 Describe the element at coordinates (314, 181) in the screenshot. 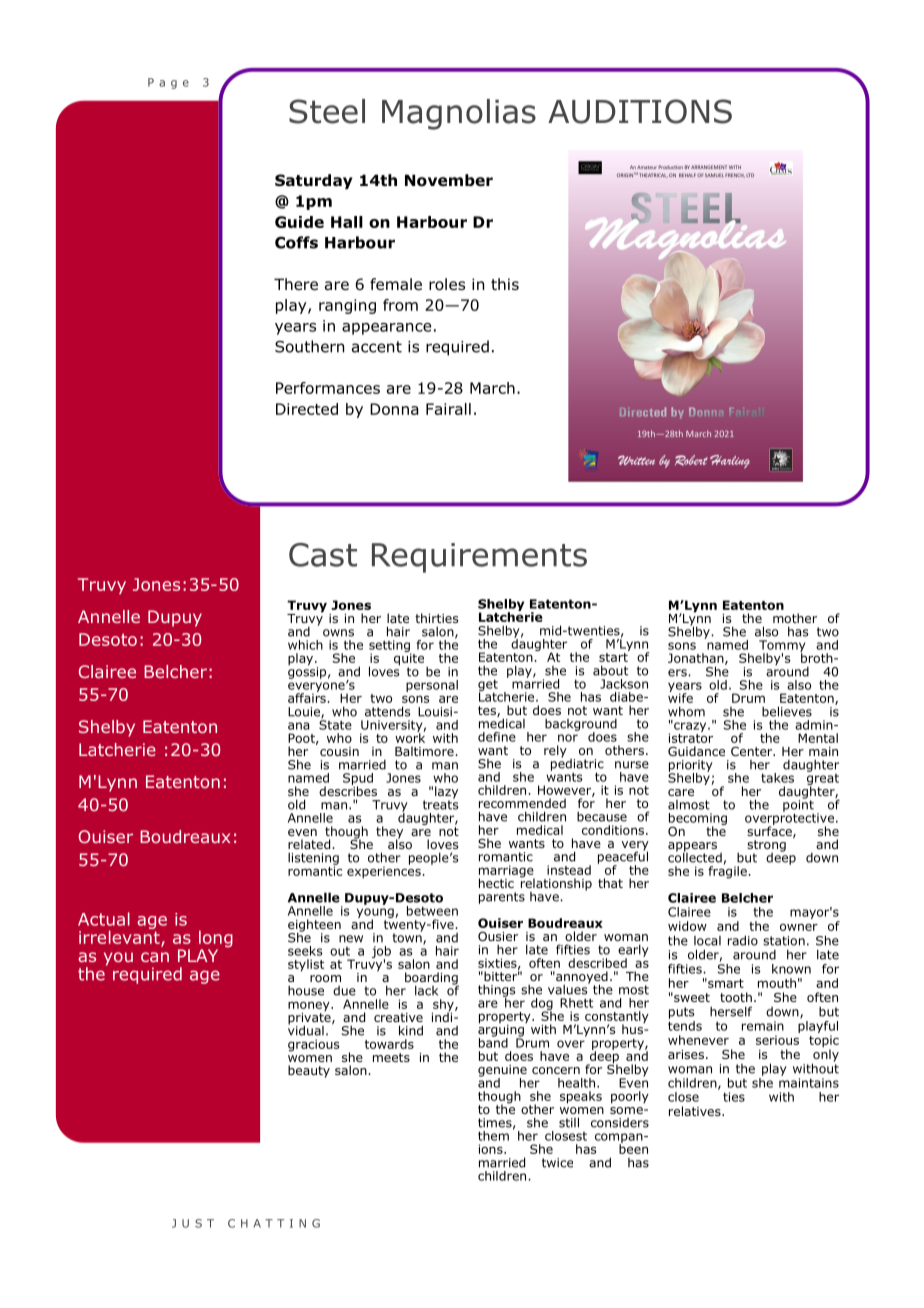

I see `Saturday` at that location.
